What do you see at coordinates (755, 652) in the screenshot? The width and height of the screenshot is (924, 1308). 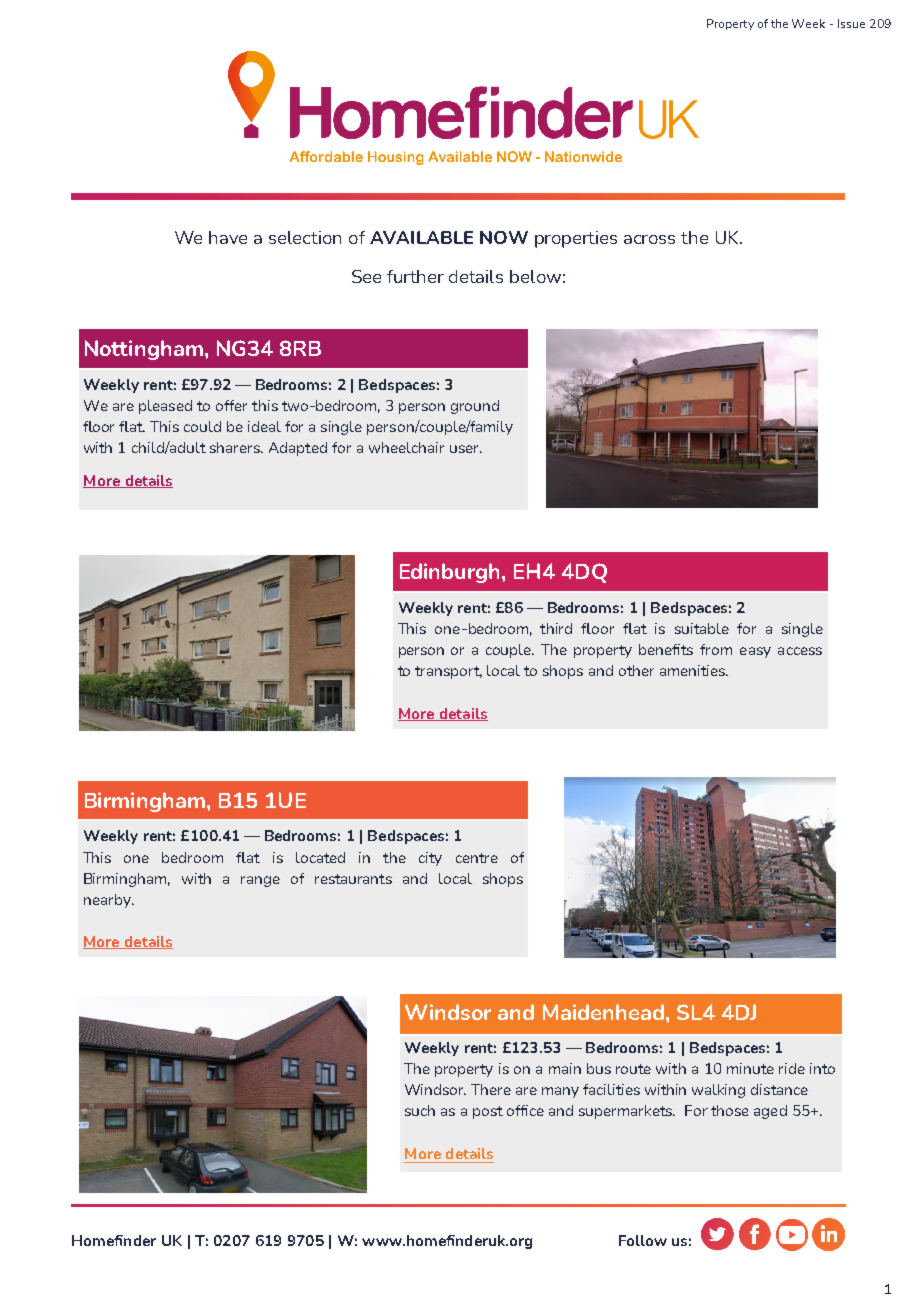 I see `easy` at bounding box center [755, 652].
